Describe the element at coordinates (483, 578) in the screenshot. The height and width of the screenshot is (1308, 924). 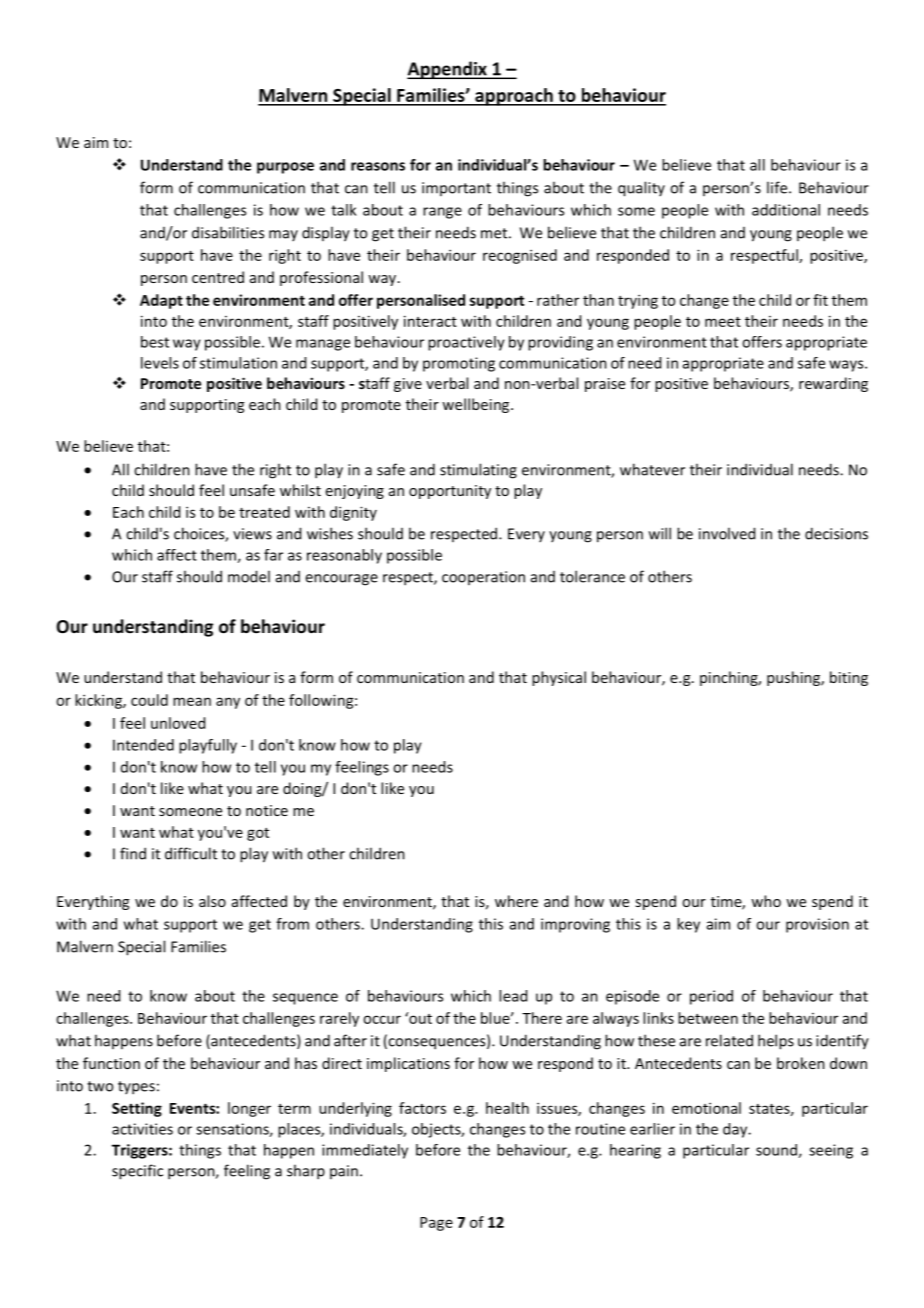
I see `cooperation` at that location.
